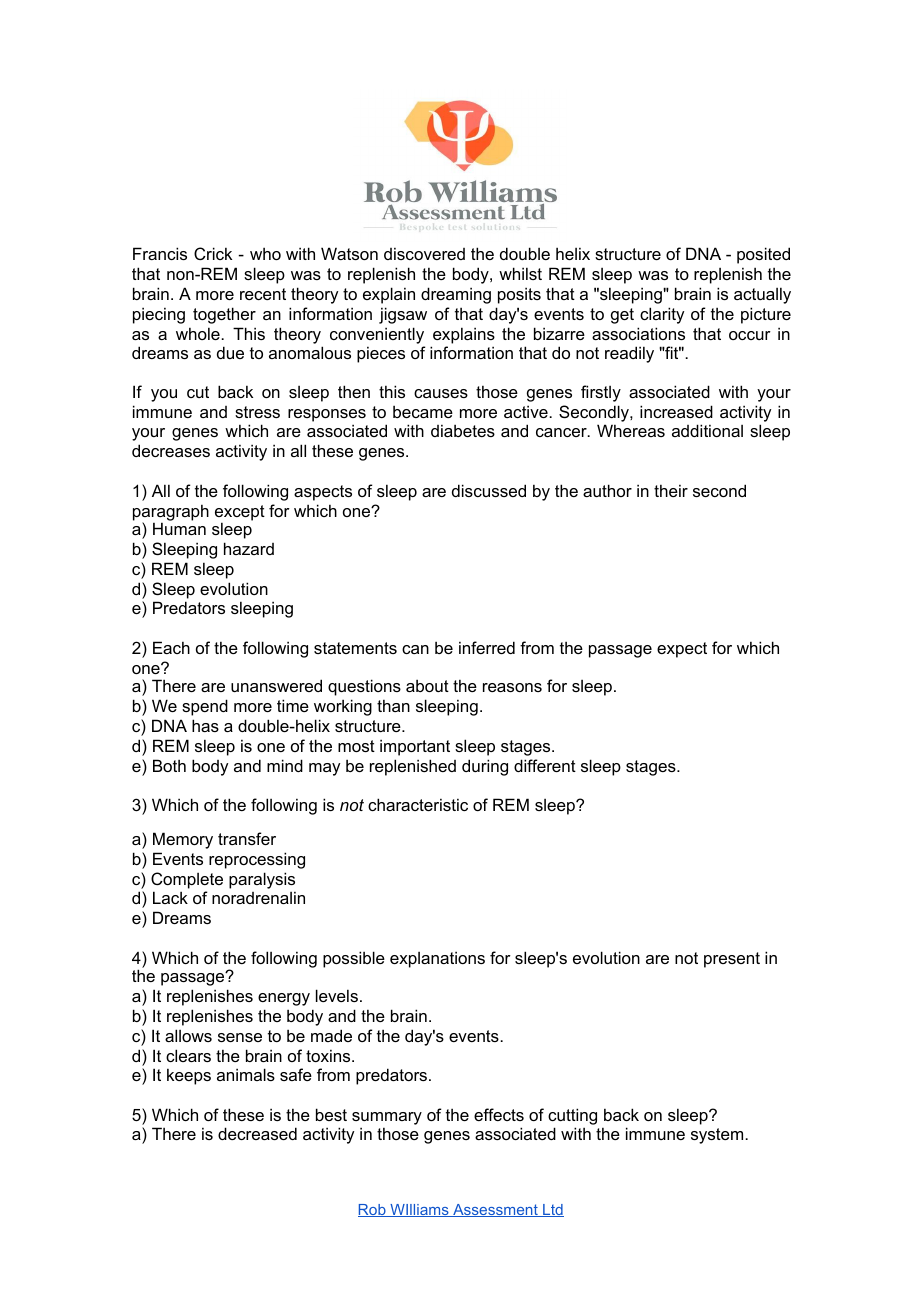 The image size is (924, 1308). What do you see at coordinates (682, 650) in the page?
I see `expect` at bounding box center [682, 650].
